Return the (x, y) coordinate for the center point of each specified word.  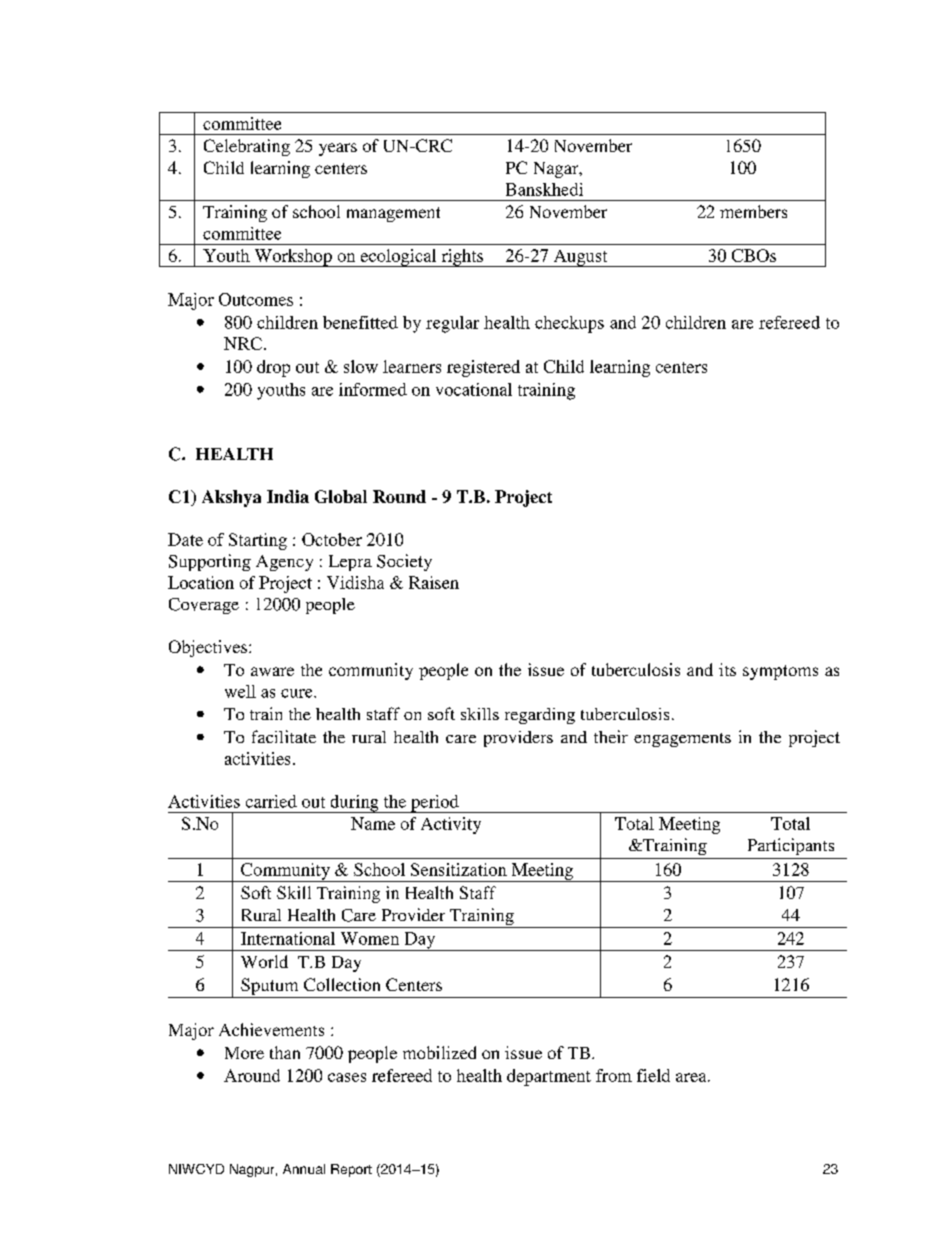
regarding (540, 716)
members (753, 211)
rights (462, 258)
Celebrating (247, 147)
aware (272, 671)
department (549, 1077)
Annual (304, 1169)
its (727, 669)
